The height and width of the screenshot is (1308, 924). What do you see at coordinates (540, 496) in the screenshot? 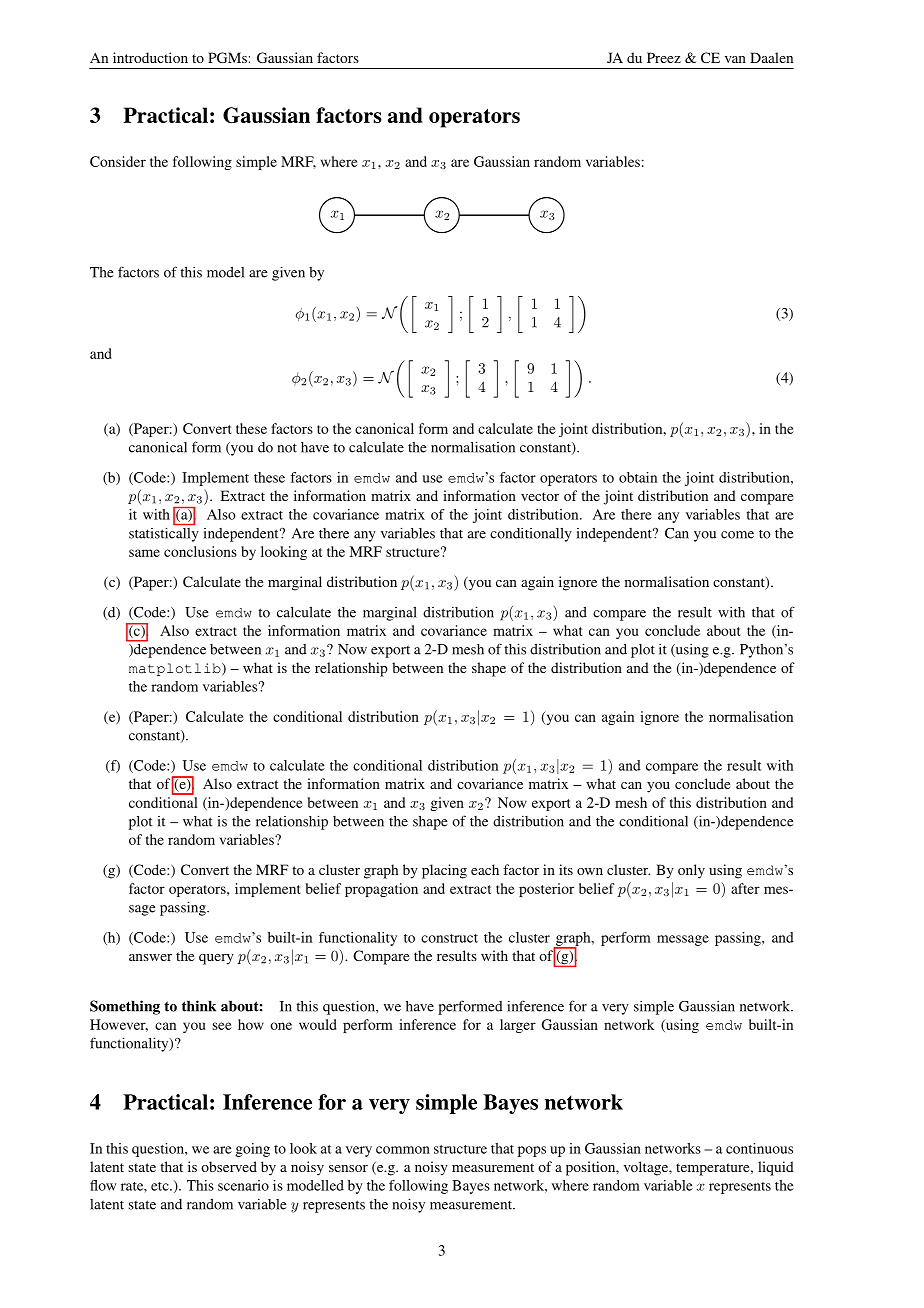
I see `vector` at bounding box center [540, 496].
